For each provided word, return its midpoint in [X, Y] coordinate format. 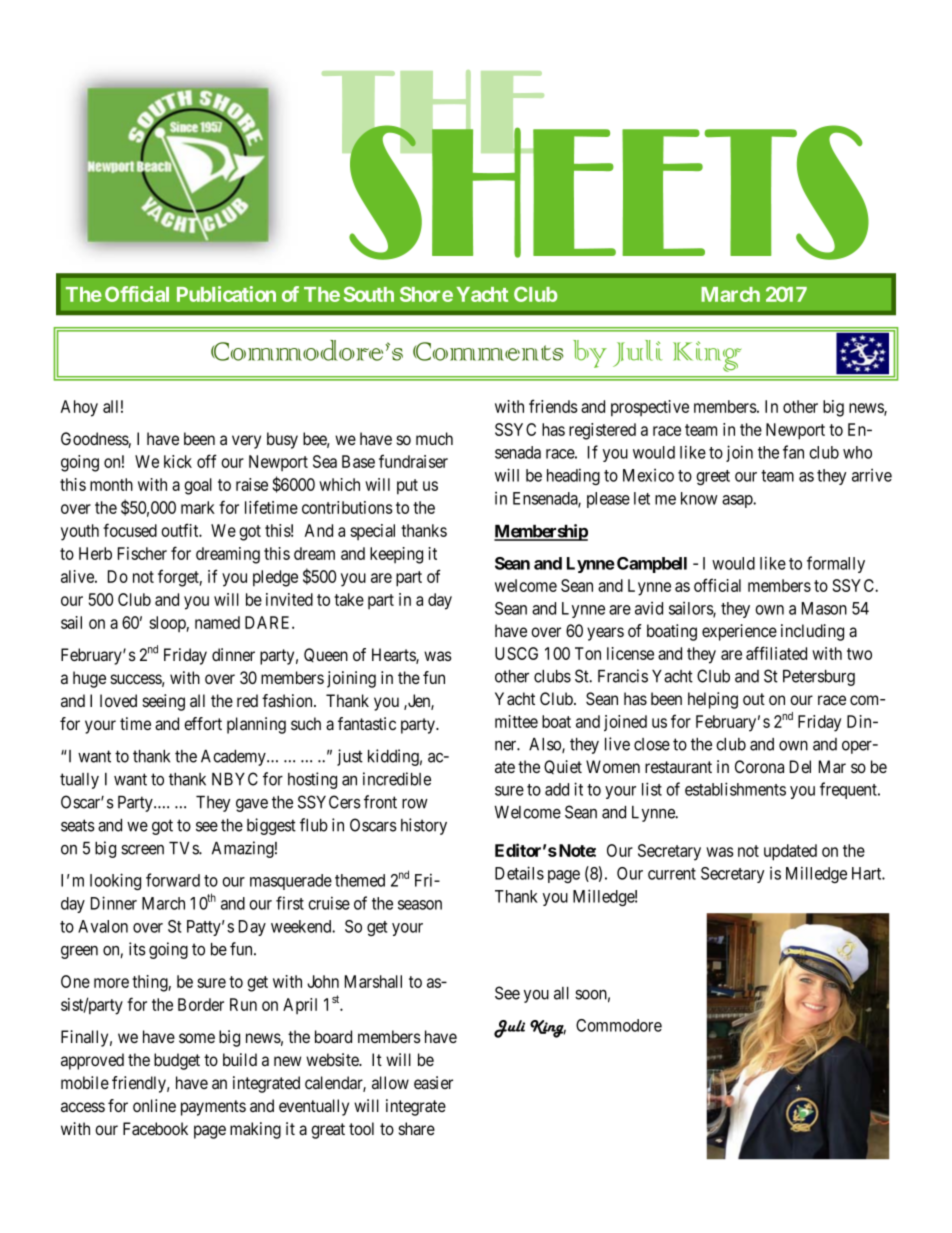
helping [713, 700]
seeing [163, 702]
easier [433, 1083]
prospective [650, 408]
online [154, 1105]
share [416, 1129]
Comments [488, 351]
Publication [226, 294]
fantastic [367, 723]
